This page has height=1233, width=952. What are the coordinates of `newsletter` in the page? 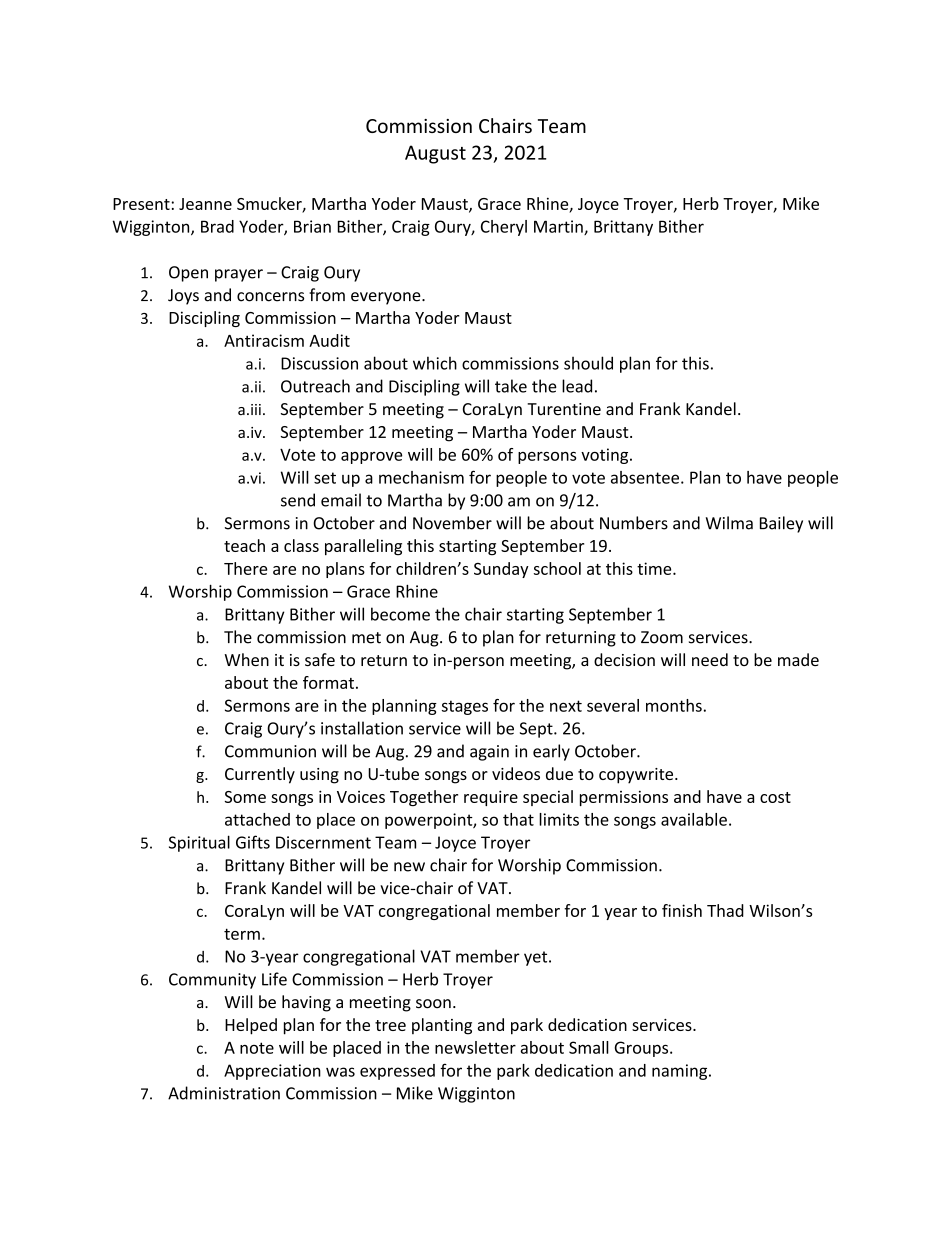 It's located at (475, 1047).
